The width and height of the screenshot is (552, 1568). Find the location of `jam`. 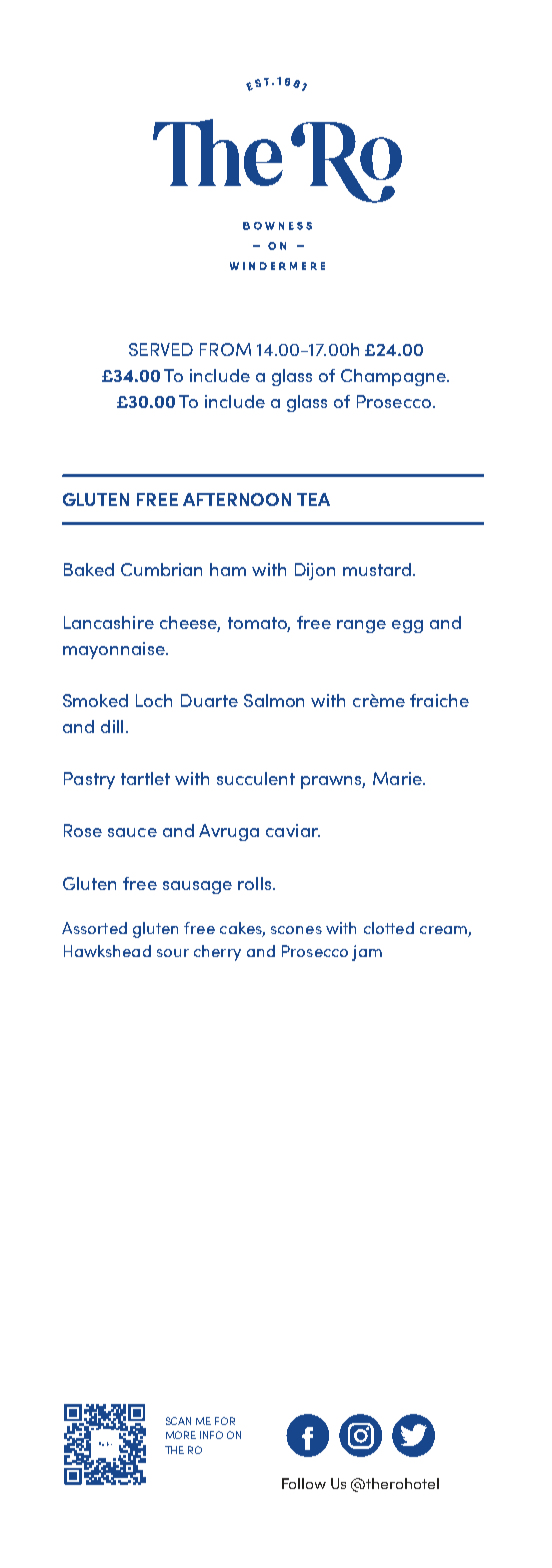

jam is located at coordinates (367, 953).
